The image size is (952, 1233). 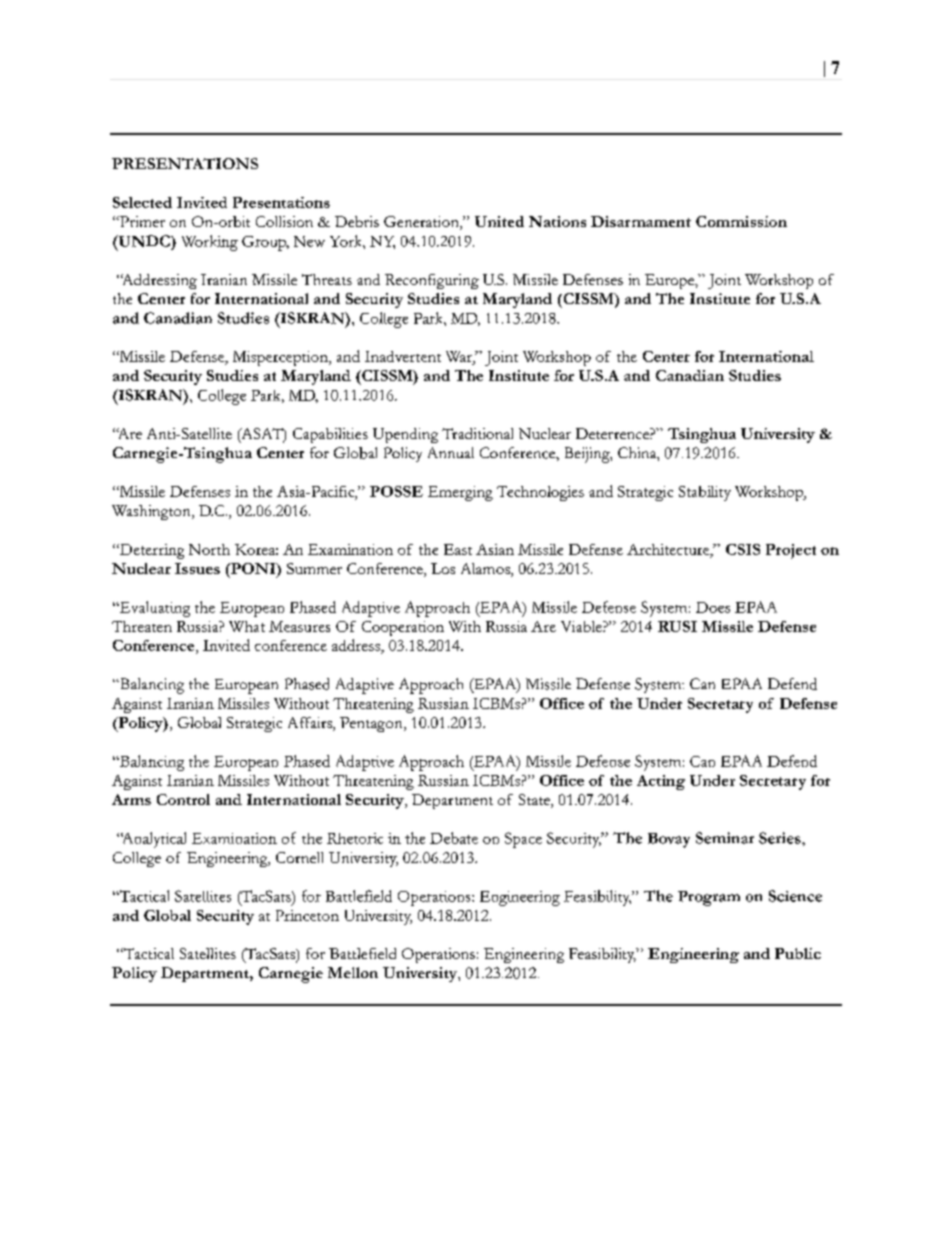 I want to click on Annual, so click(x=451, y=452).
